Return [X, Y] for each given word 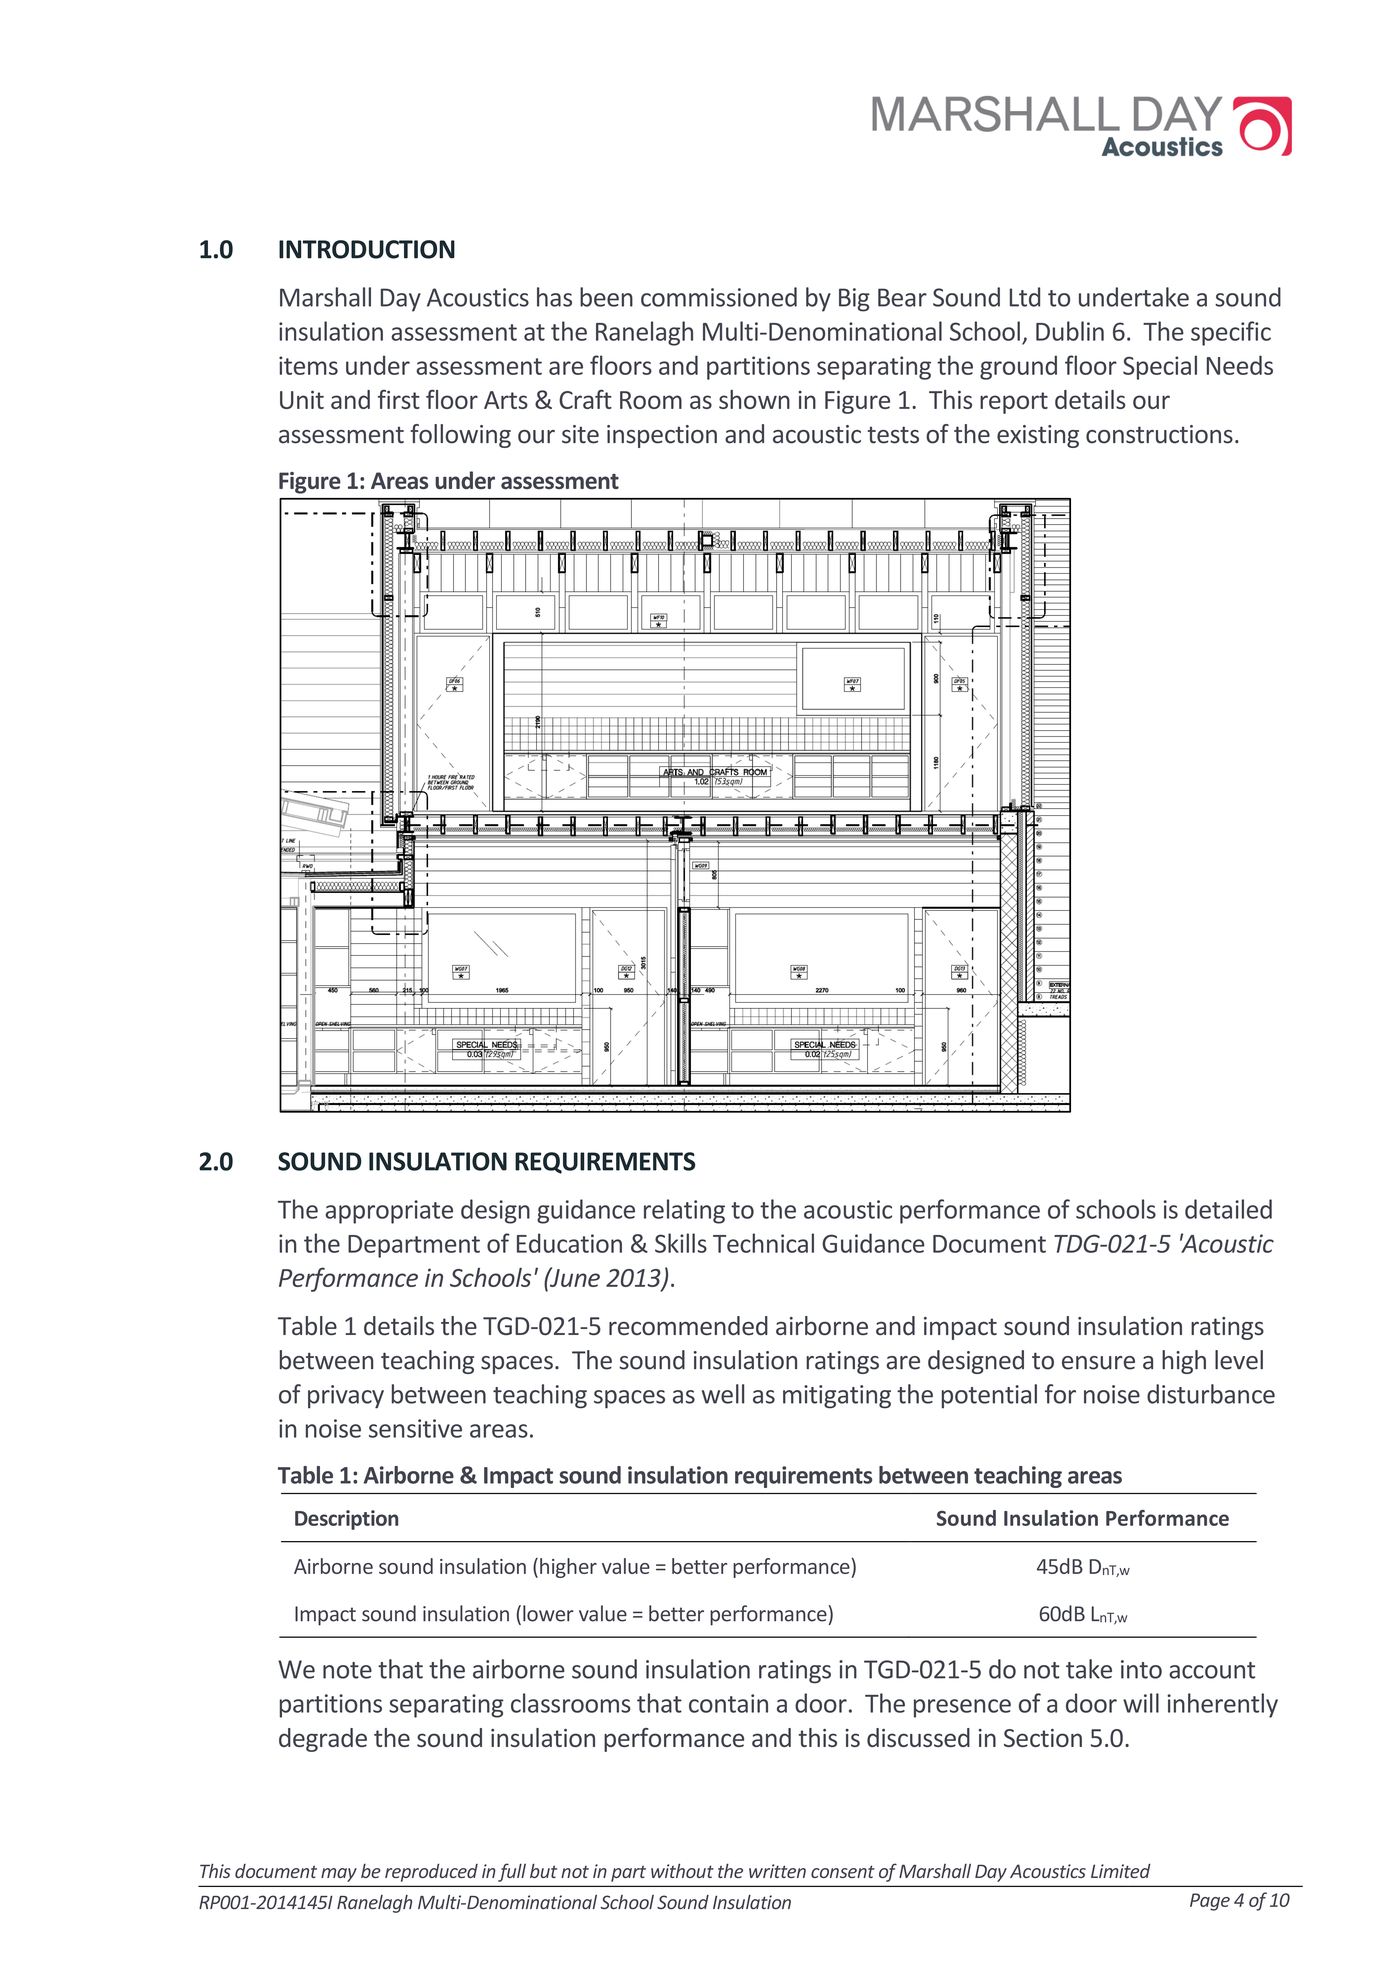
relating [684, 1211]
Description [346, 1520]
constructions [1159, 434]
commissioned [719, 297]
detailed [1228, 1209]
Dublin [1070, 331]
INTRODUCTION [367, 249]
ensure [1098, 1363]
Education [569, 1243]
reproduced [431, 1873]
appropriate [389, 1212]
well [723, 1394]
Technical [763, 1243]
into [1141, 1669]
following [460, 436]
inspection [662, 436]
